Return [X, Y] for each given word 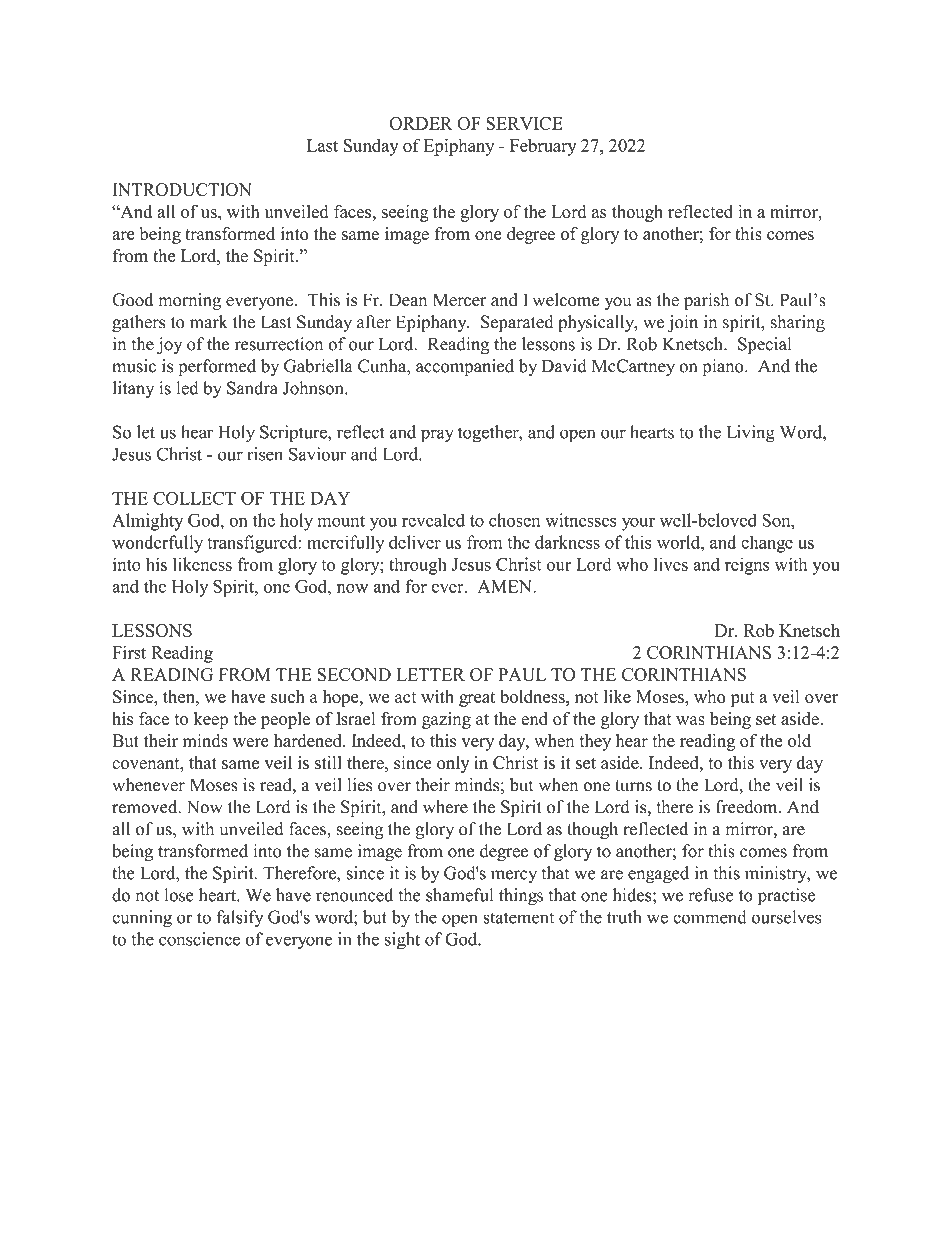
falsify [240, 919]
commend [710, 917]
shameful [459, 895]
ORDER [421, 123]
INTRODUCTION [182, 189]
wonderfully [157, 544]
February [543, 147]
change [767, 544]
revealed [433, 520]
